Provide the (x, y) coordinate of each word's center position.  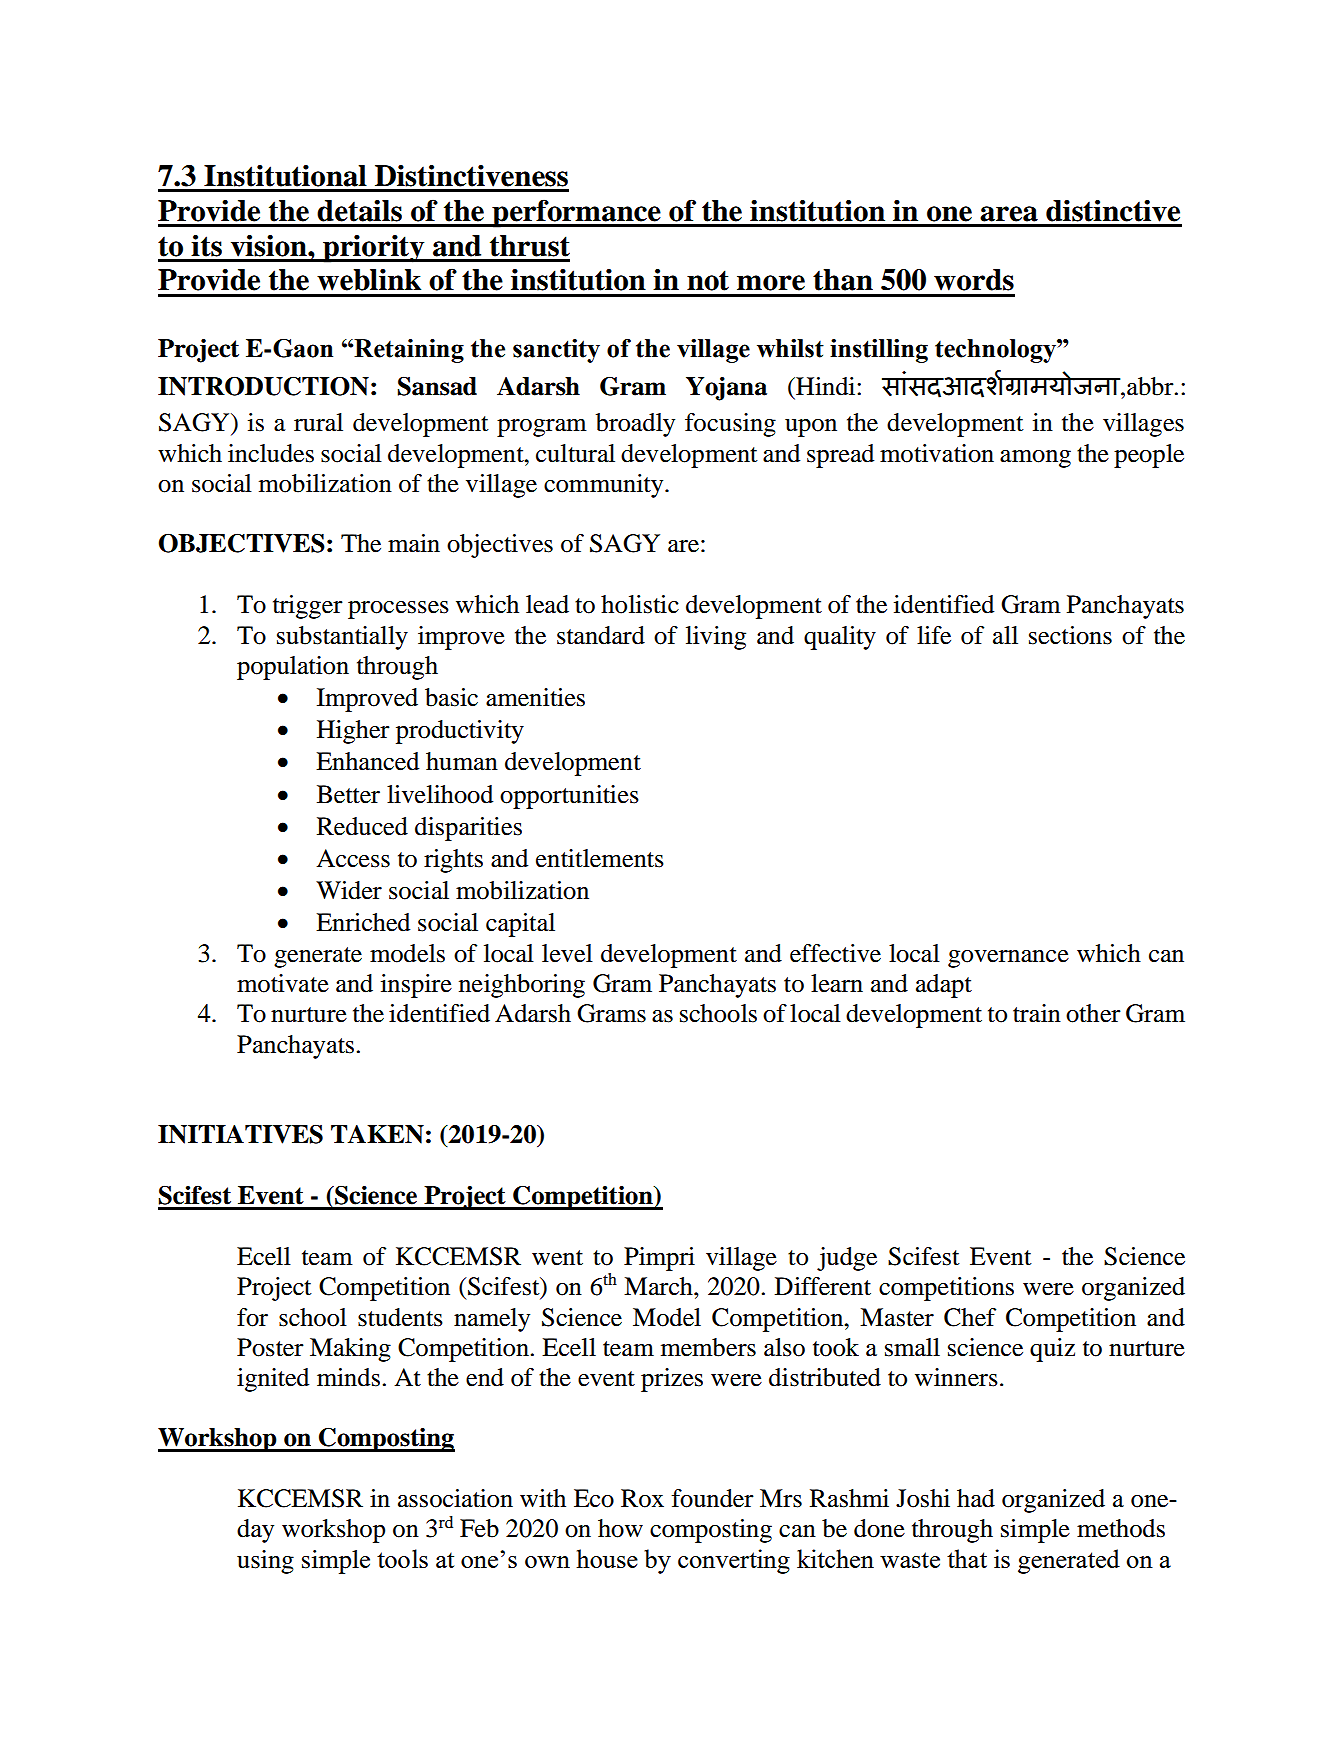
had (976, 1498)
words (974, 280)
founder (712, 1498)
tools (402, 1558)
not (708, 280)
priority (374, 249)
